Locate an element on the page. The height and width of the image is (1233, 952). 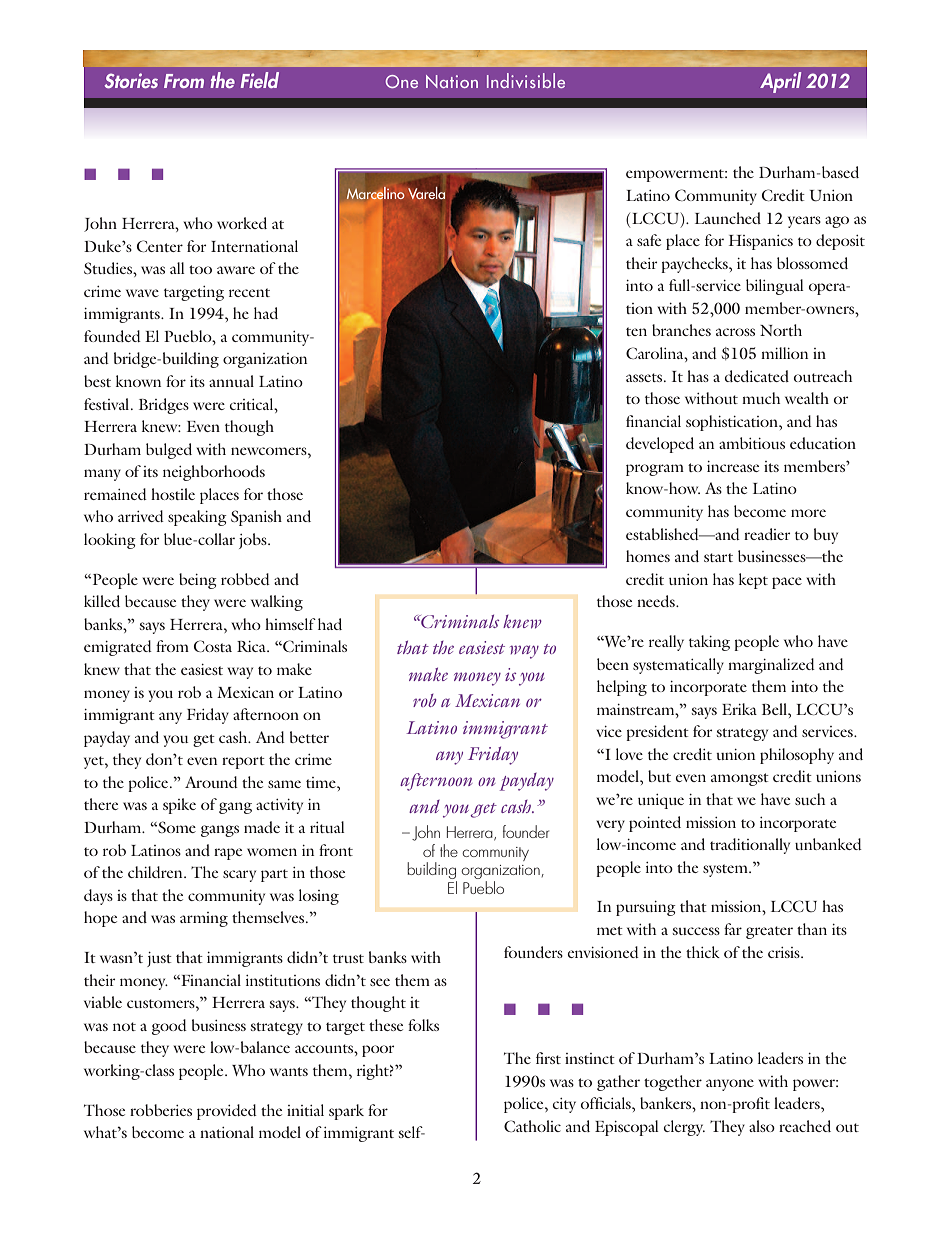
children is located at coordinates (156, 872).
